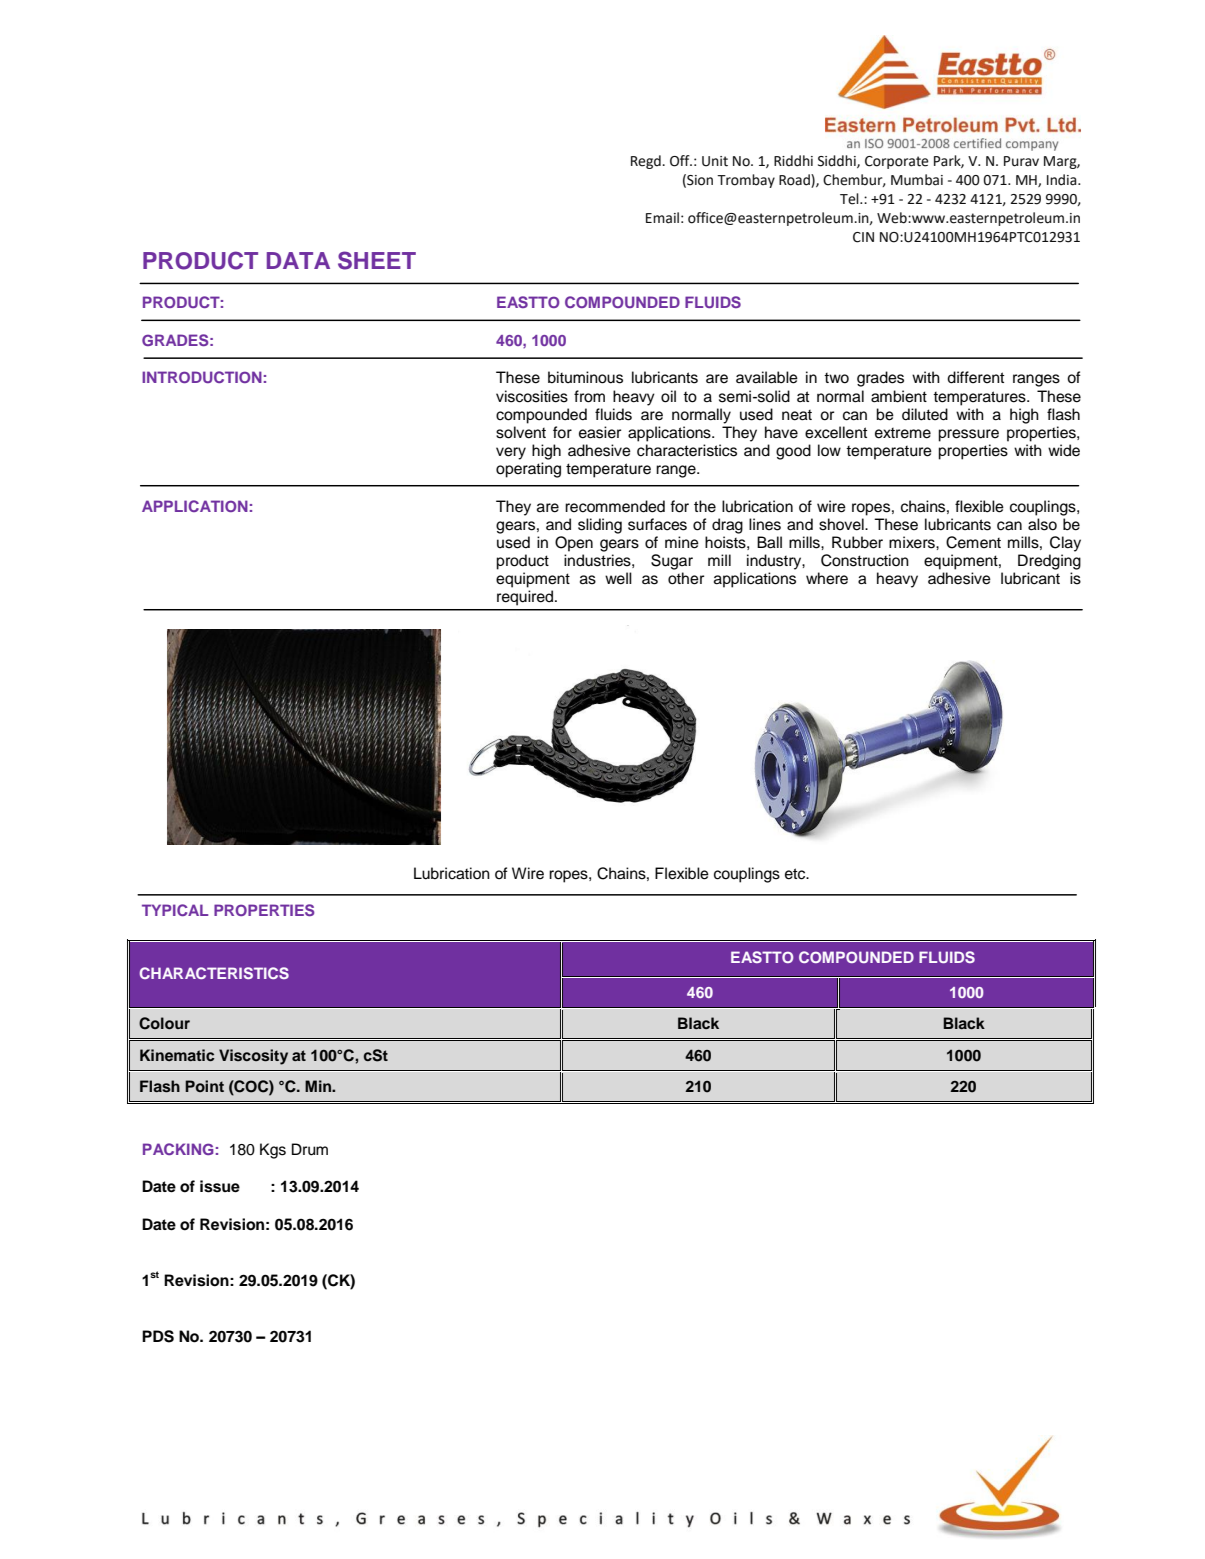 This screenshot has height=1559, width=1205. Describe the element at coordinates (273, 1151) in the screenshot. I see `Kgs` at that location.
